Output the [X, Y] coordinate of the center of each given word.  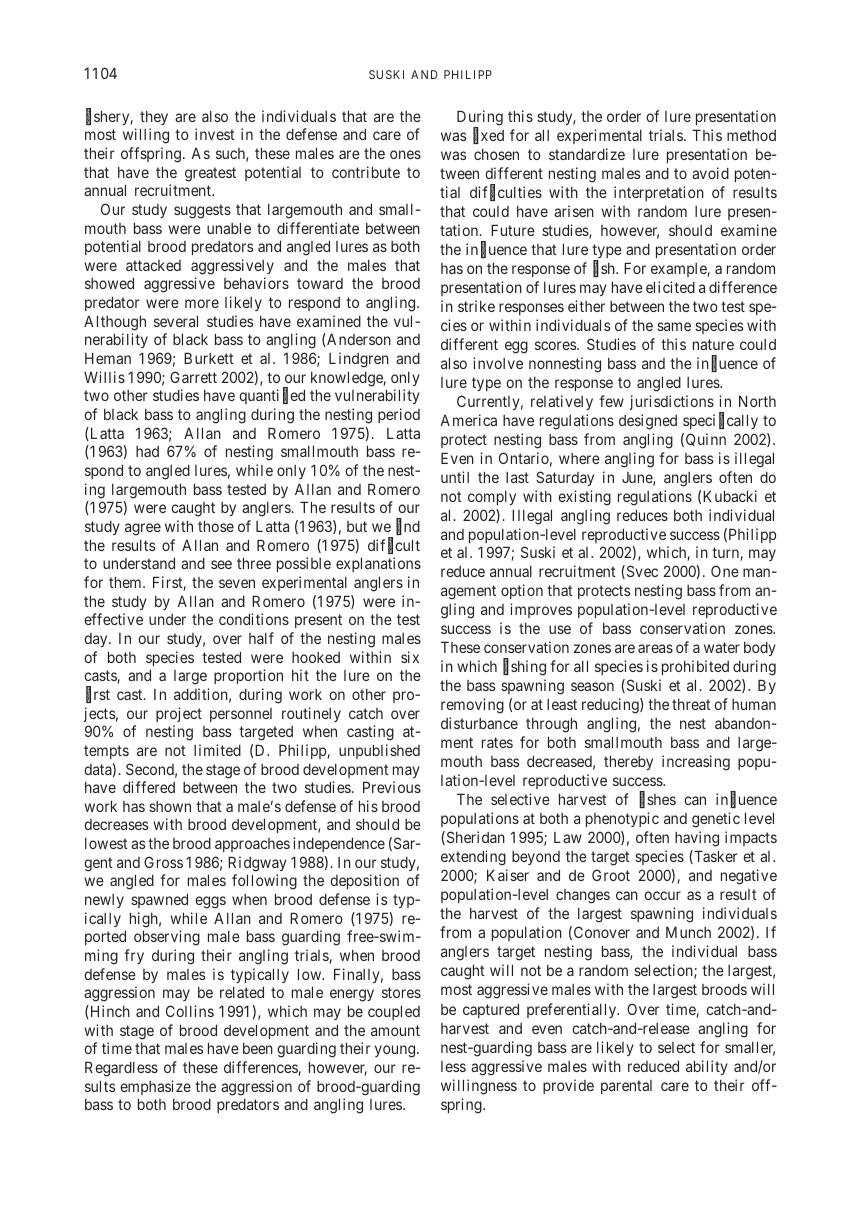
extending [473, 858]
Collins [190, 1011]
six [410, 657]
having [697, 839]
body [760, 649]
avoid [710, 173]
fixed [488, 136]
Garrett [193, 377]
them [126, 582]
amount [395, 1030]
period [399, 415]
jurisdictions [672, 402]
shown [170, 806]
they [154, 118]
